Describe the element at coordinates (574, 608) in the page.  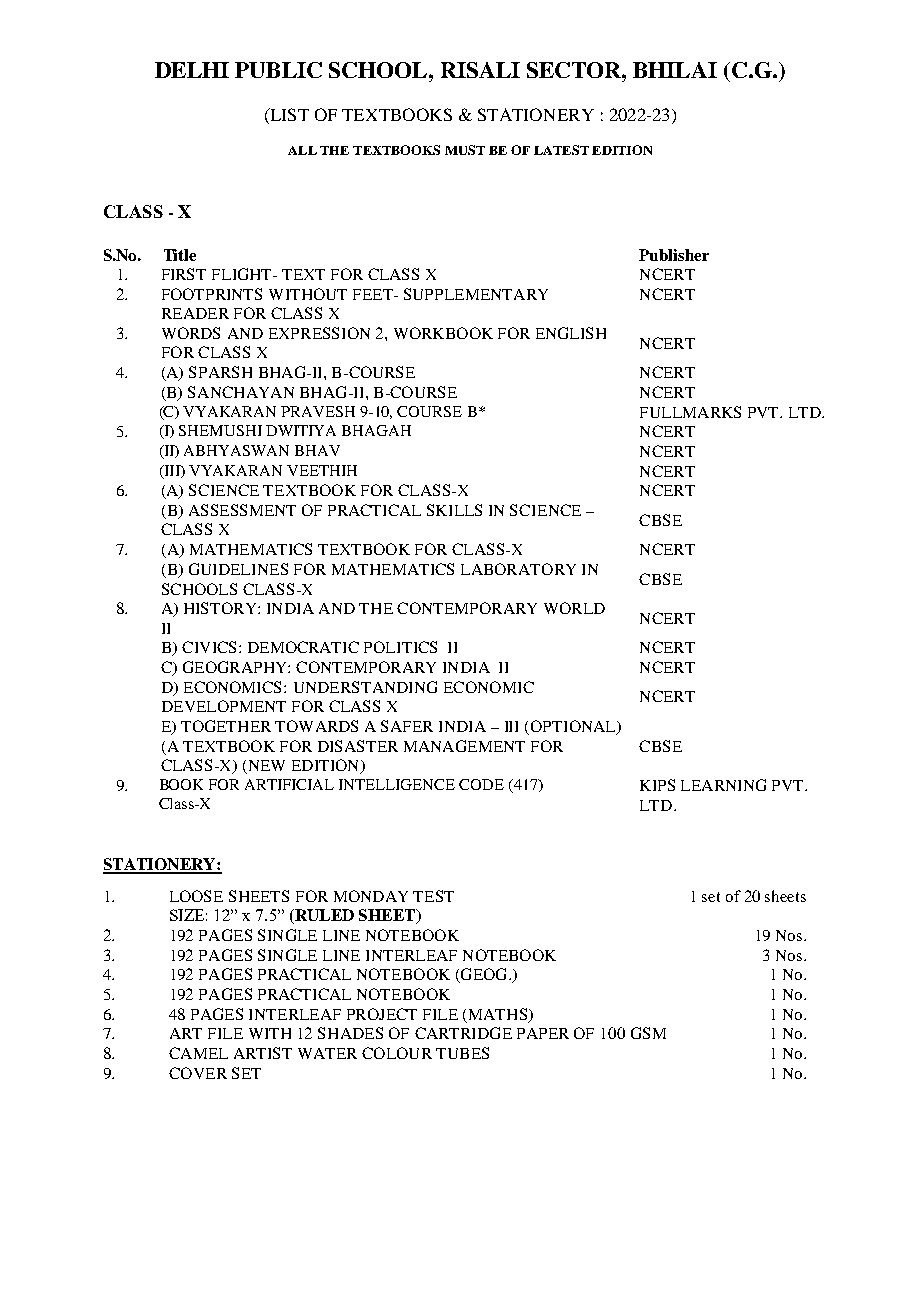
I see `WORLD` at that location.
